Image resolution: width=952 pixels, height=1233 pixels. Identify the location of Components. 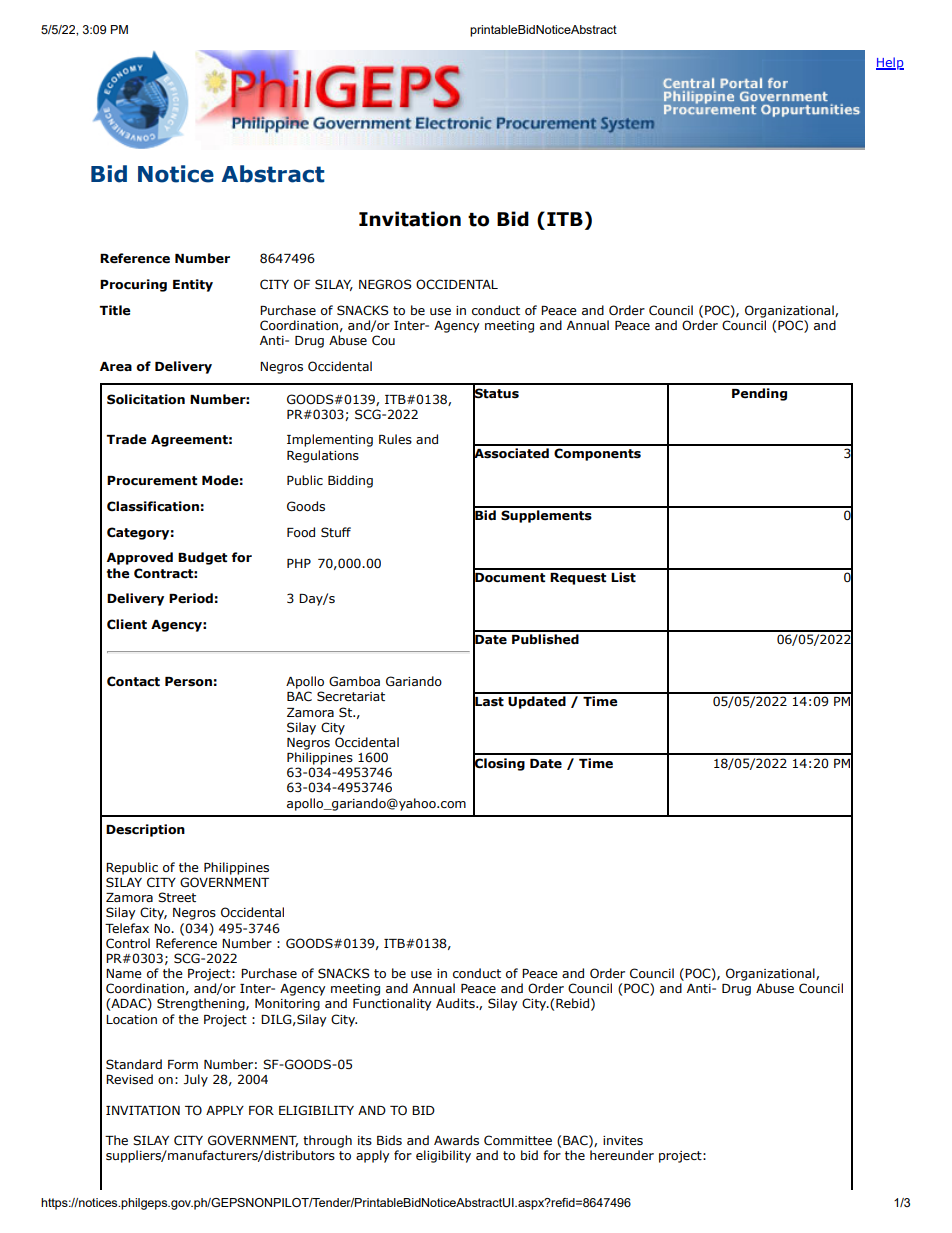
(597, 454).
